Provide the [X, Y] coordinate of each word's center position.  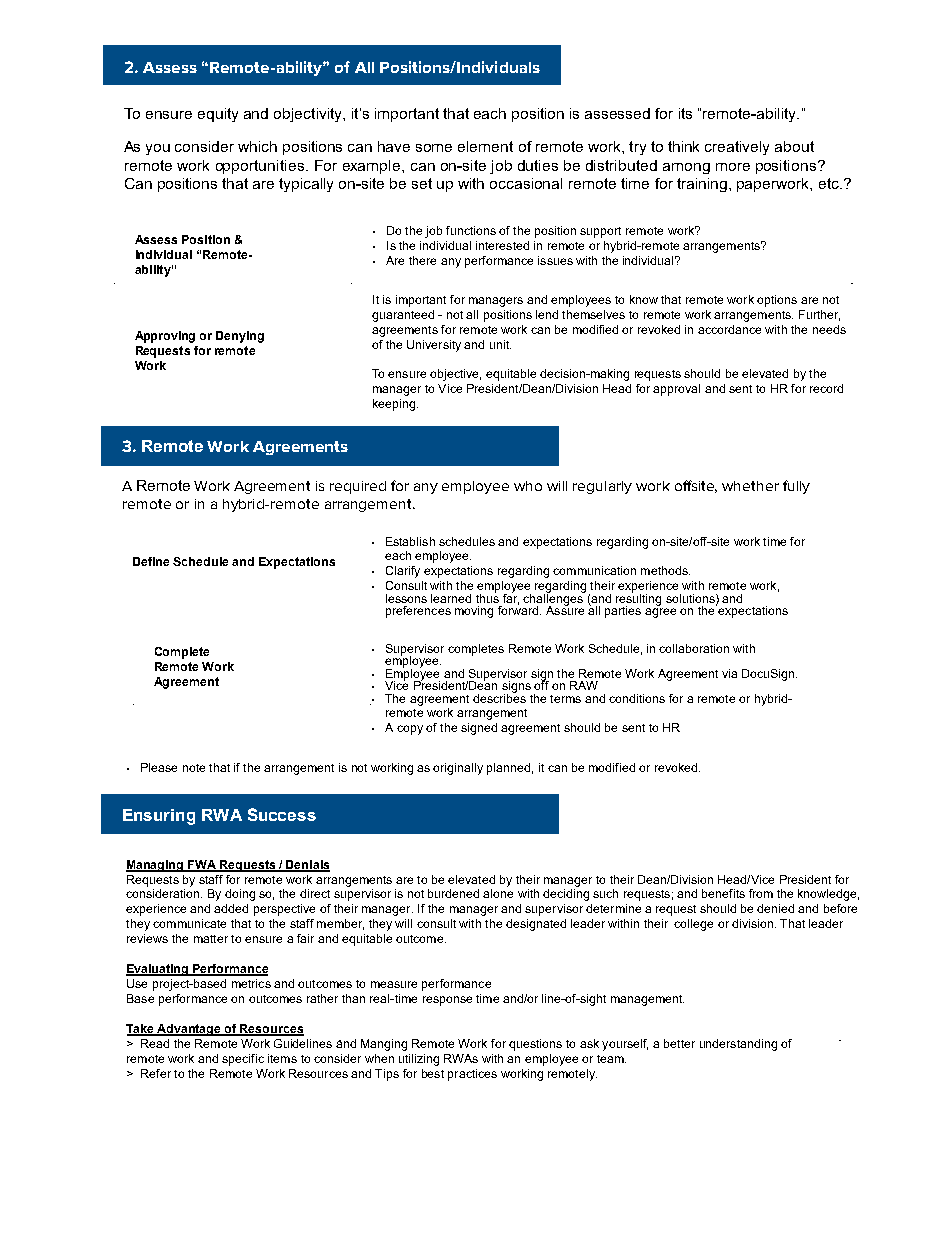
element [485, 146]
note [194, 768]
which [257, 146]
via [729, 673]
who [528, 486]
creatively [737, 148]
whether [750, 486]
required [358, 487]
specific [243, 1060]
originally [458, 769]
